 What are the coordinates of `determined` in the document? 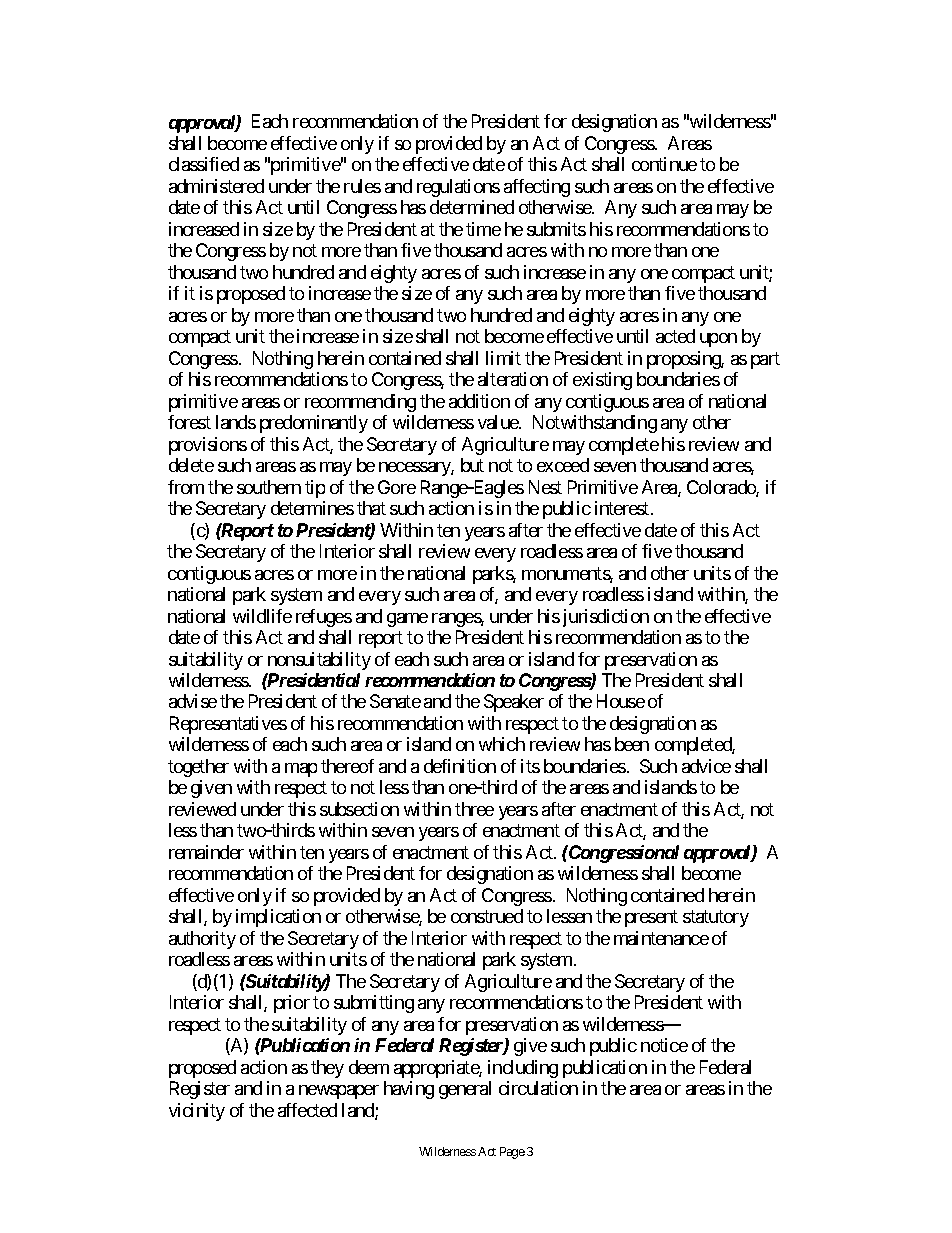 It's located at (472, 207).
